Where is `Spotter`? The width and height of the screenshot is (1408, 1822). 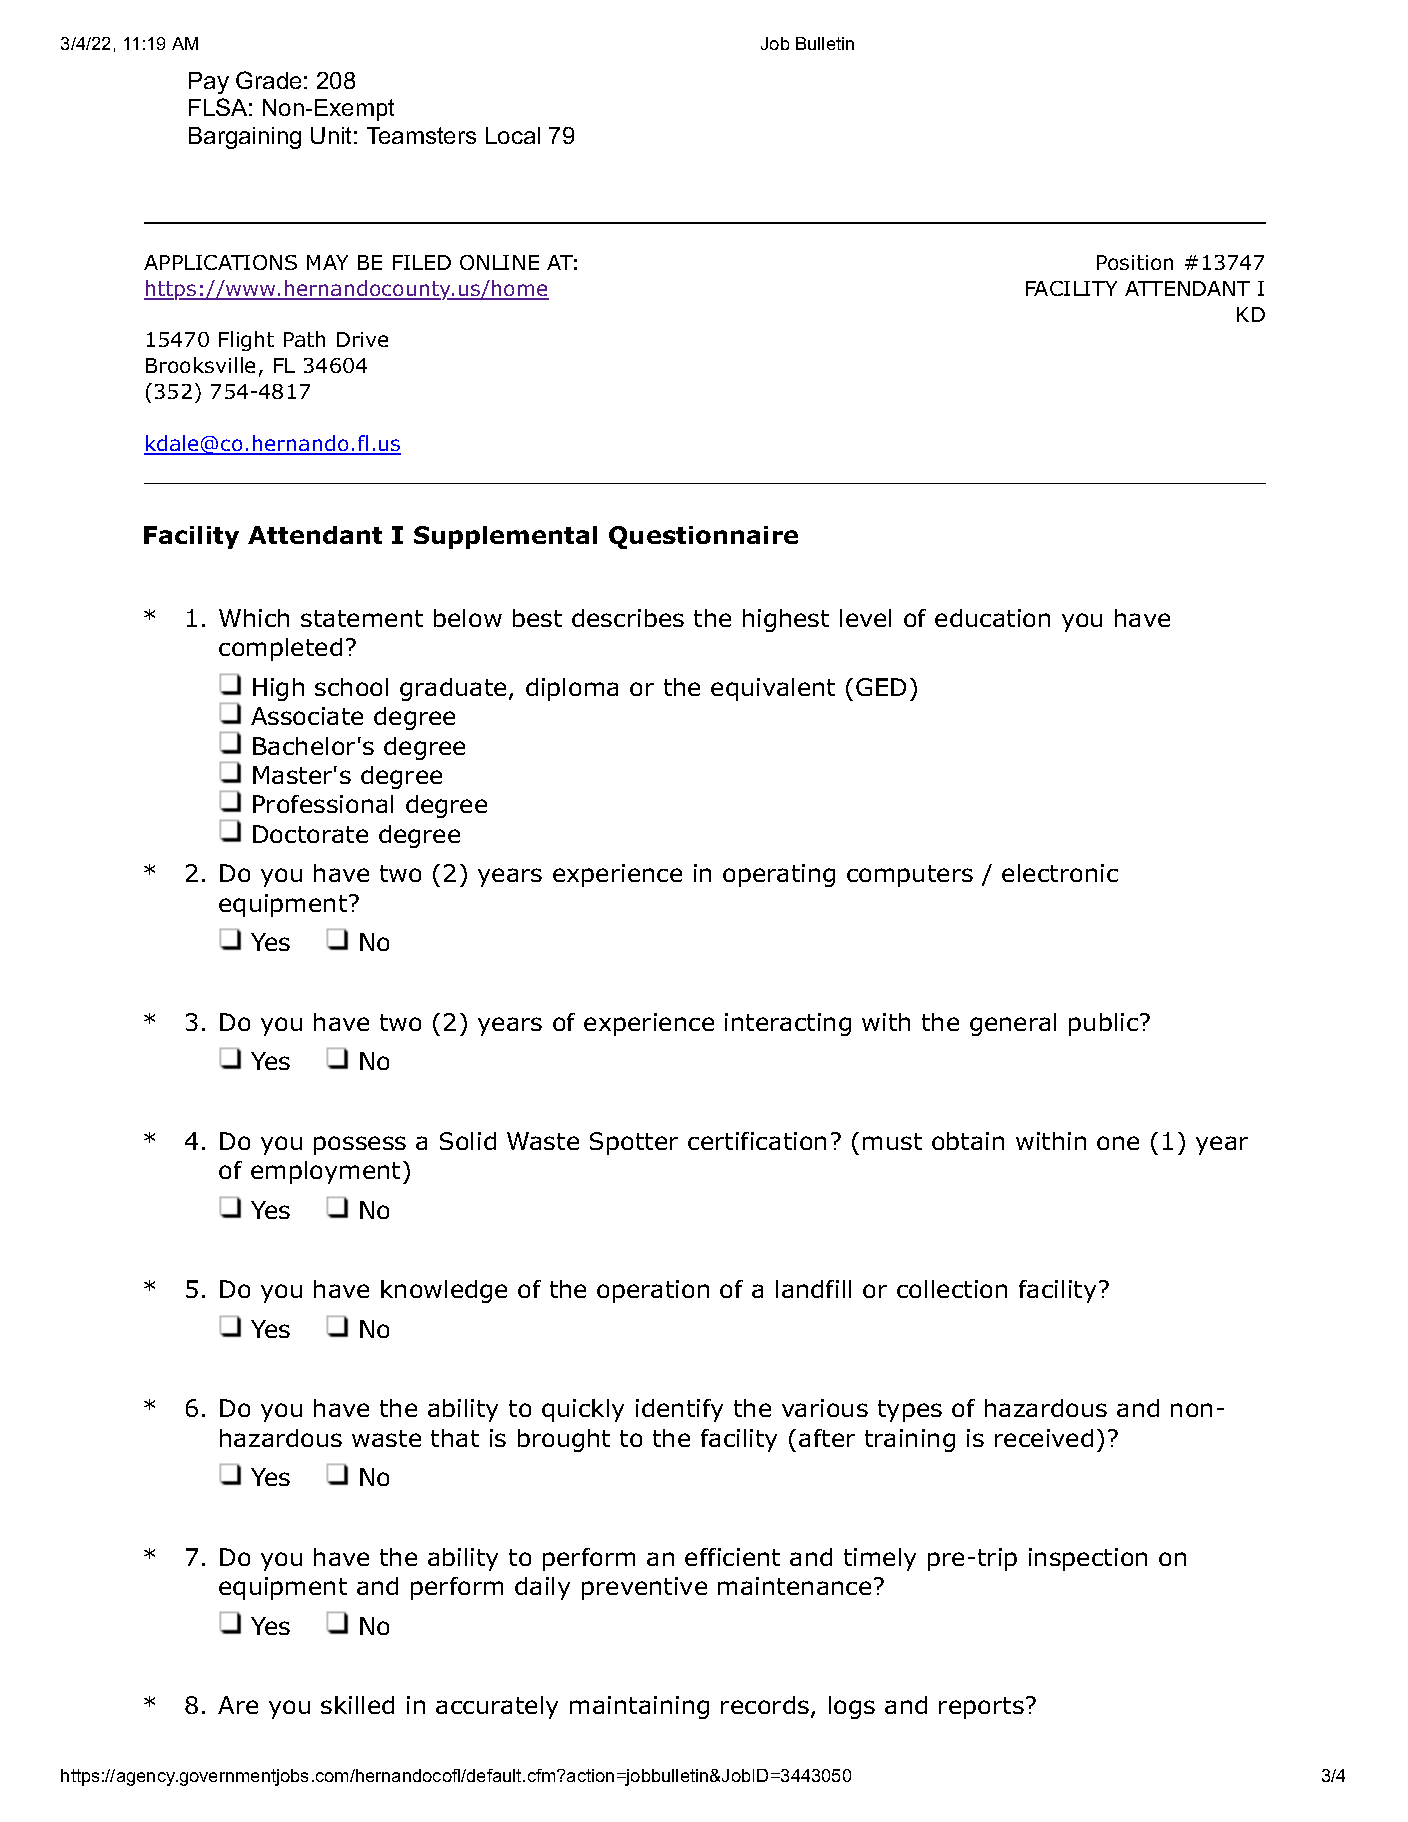 Spotter is located at coordinates (634, 1143).
